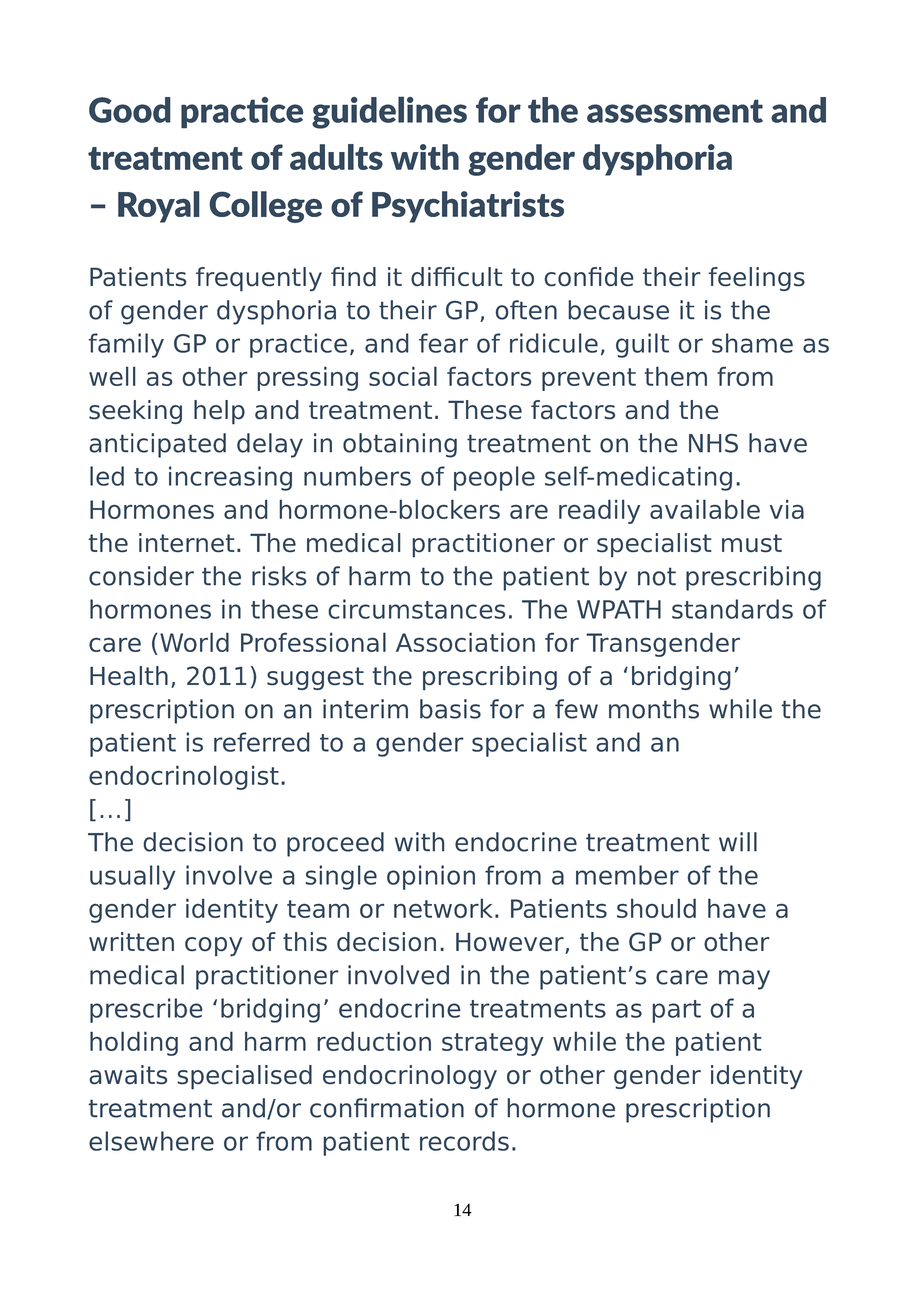  Describe the element at coordinates (389, 112) in the page. I see `guidelines` at that location.
